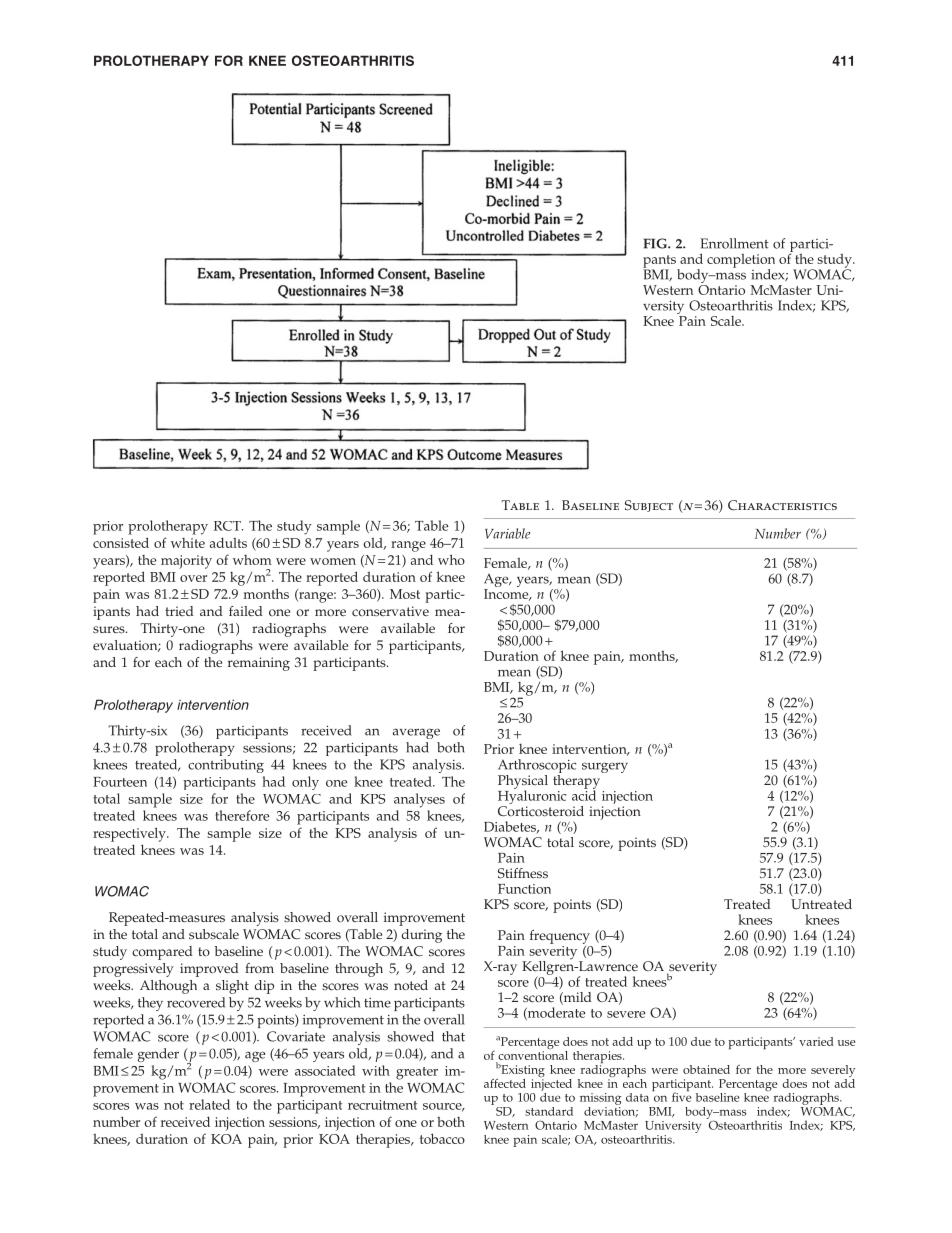  I want to click on affected, so click(505, 1083).
